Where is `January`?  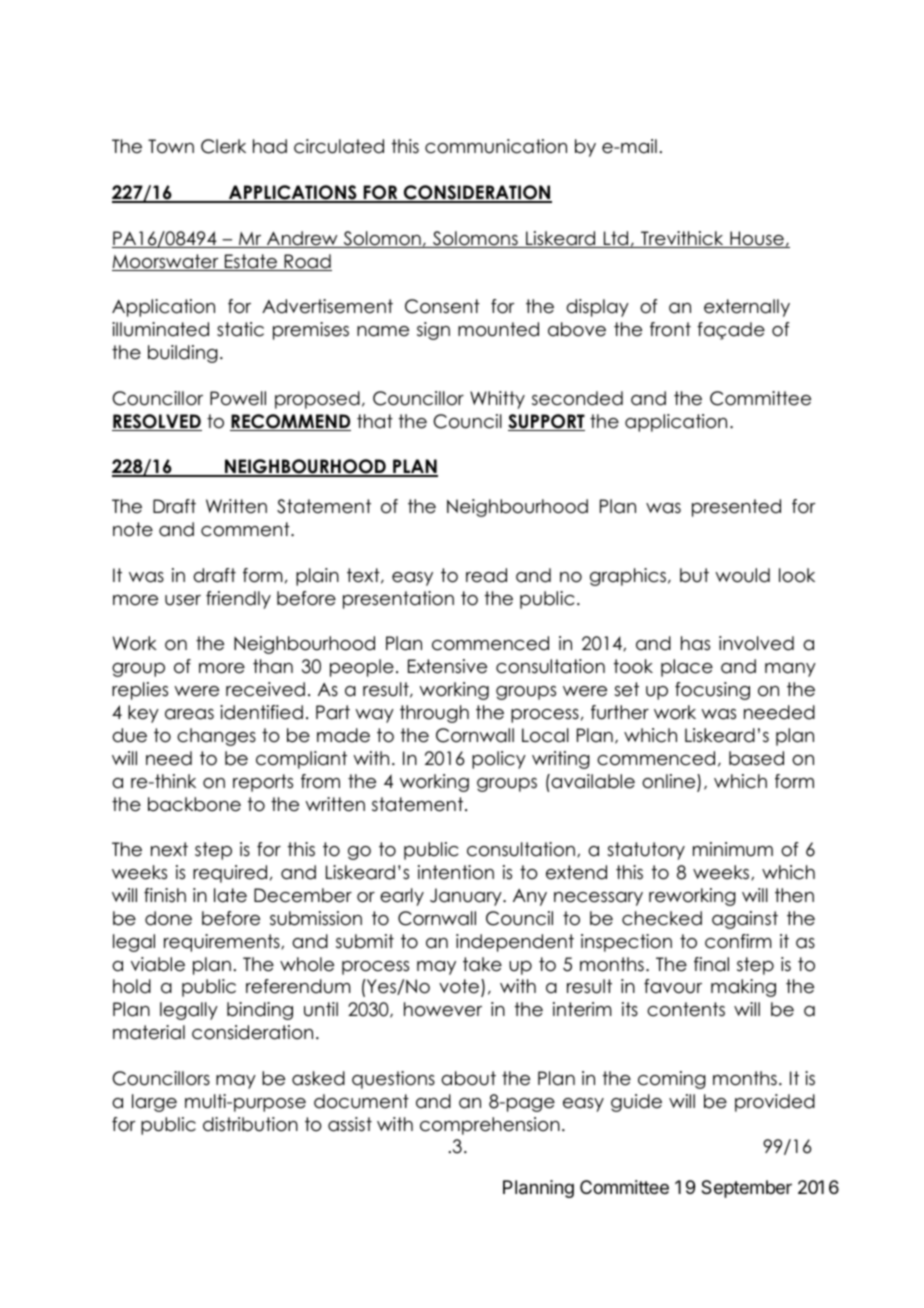 January is located at coordinates (467, 897).
